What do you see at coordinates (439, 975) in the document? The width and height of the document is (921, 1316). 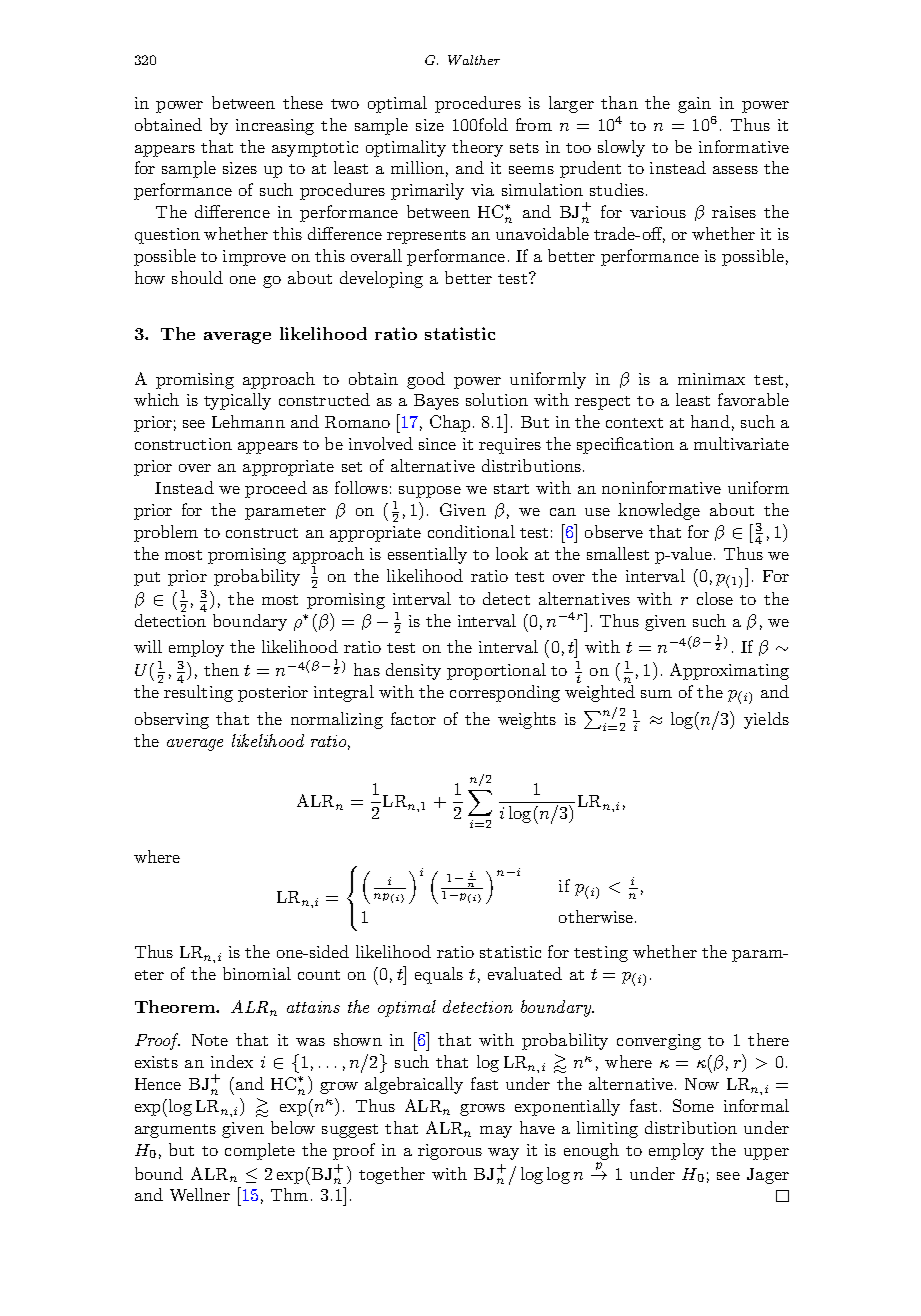 I see `equals` at bounding box center [439, 975].
